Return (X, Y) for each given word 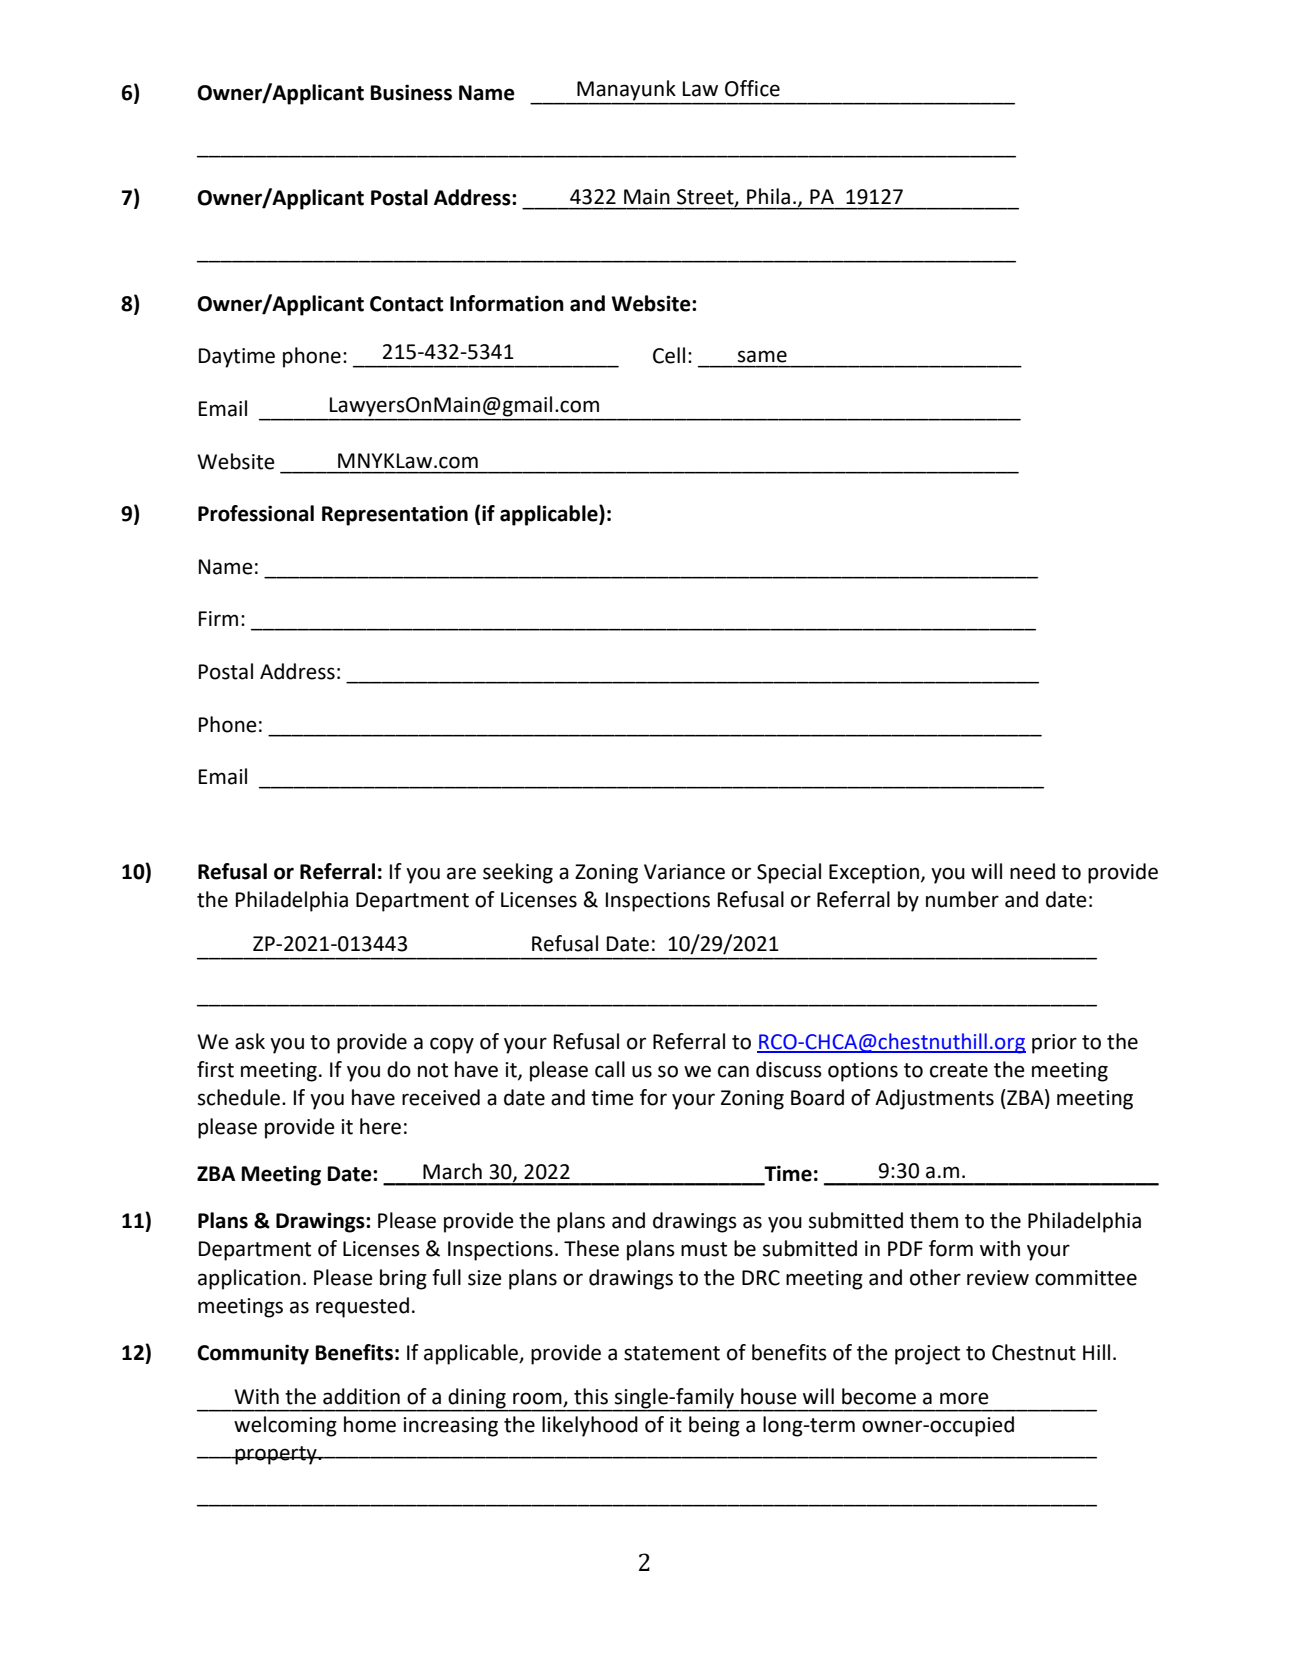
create (959, 1070)
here (380, 1126)
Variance (684, 872)
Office (752, 88)
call (610, 1069)
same (762, 356)
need (1032, 871)
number (962, 899)
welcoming (285, 1426)
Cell (669, 355)
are (461, 873)
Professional (256, 513)
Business (411, 92)
